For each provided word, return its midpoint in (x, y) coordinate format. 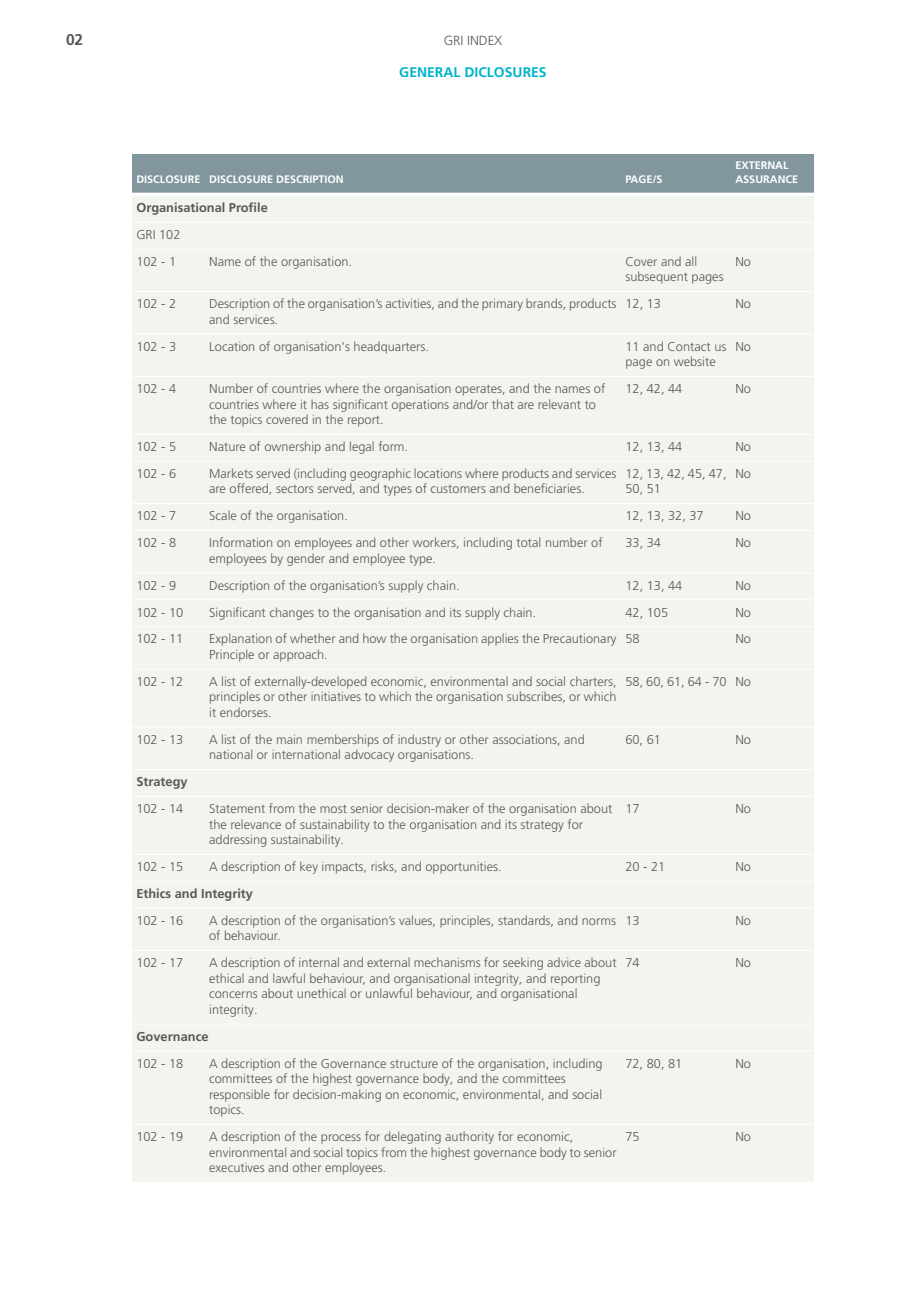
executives (236, 1167)
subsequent (657, 277)
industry (419, 740)
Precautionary (580, 640)
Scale (223, 515)
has (320, 404)
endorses (245, 712)
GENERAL (430, 72)
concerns (233, 994)
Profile (248, 207)
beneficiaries (548, 488)
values (417, 921)
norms (599, 921)
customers (458, 489)
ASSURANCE (766, 179)
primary (502, 305)
